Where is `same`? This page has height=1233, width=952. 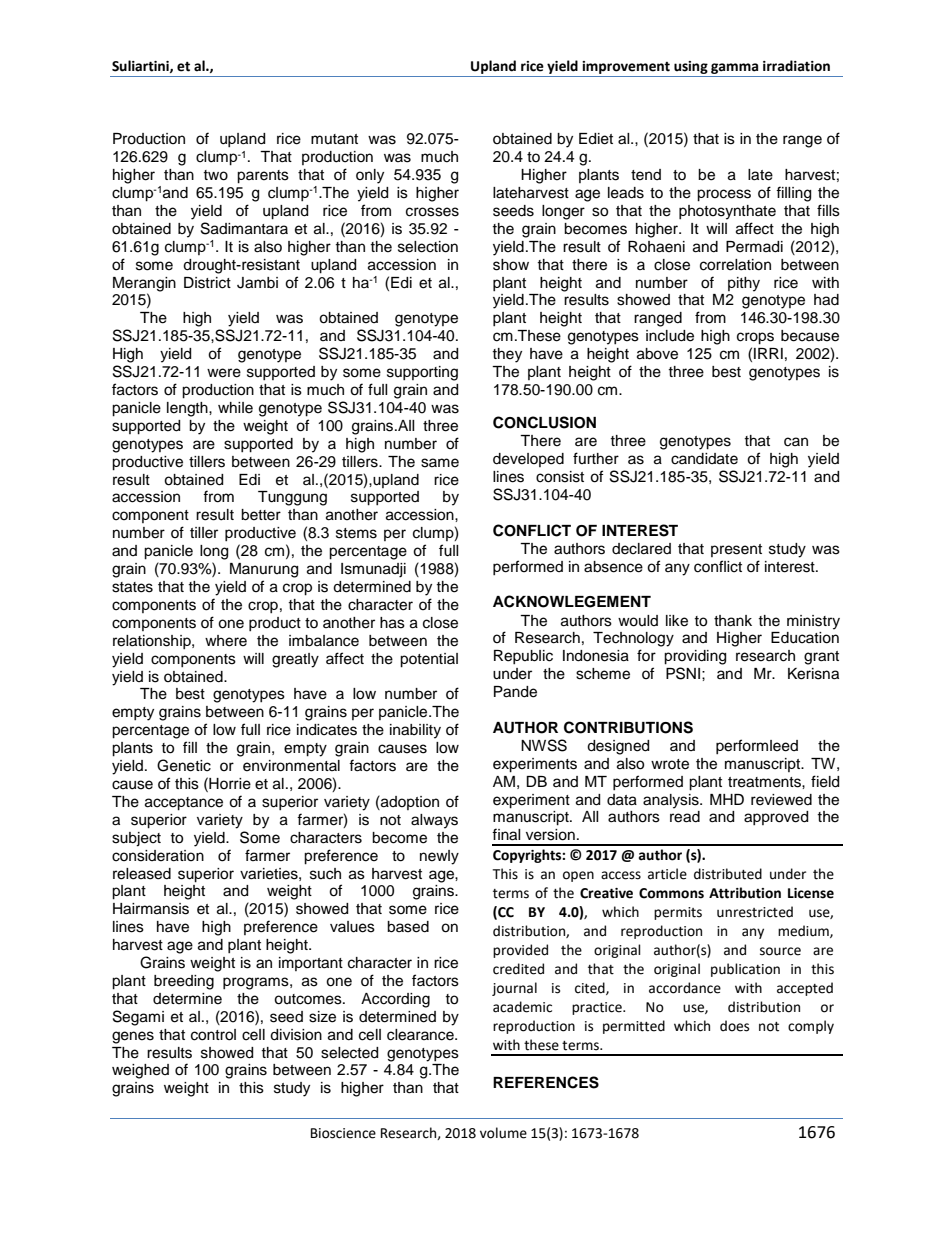
same is located at coordinates (440, 463).
